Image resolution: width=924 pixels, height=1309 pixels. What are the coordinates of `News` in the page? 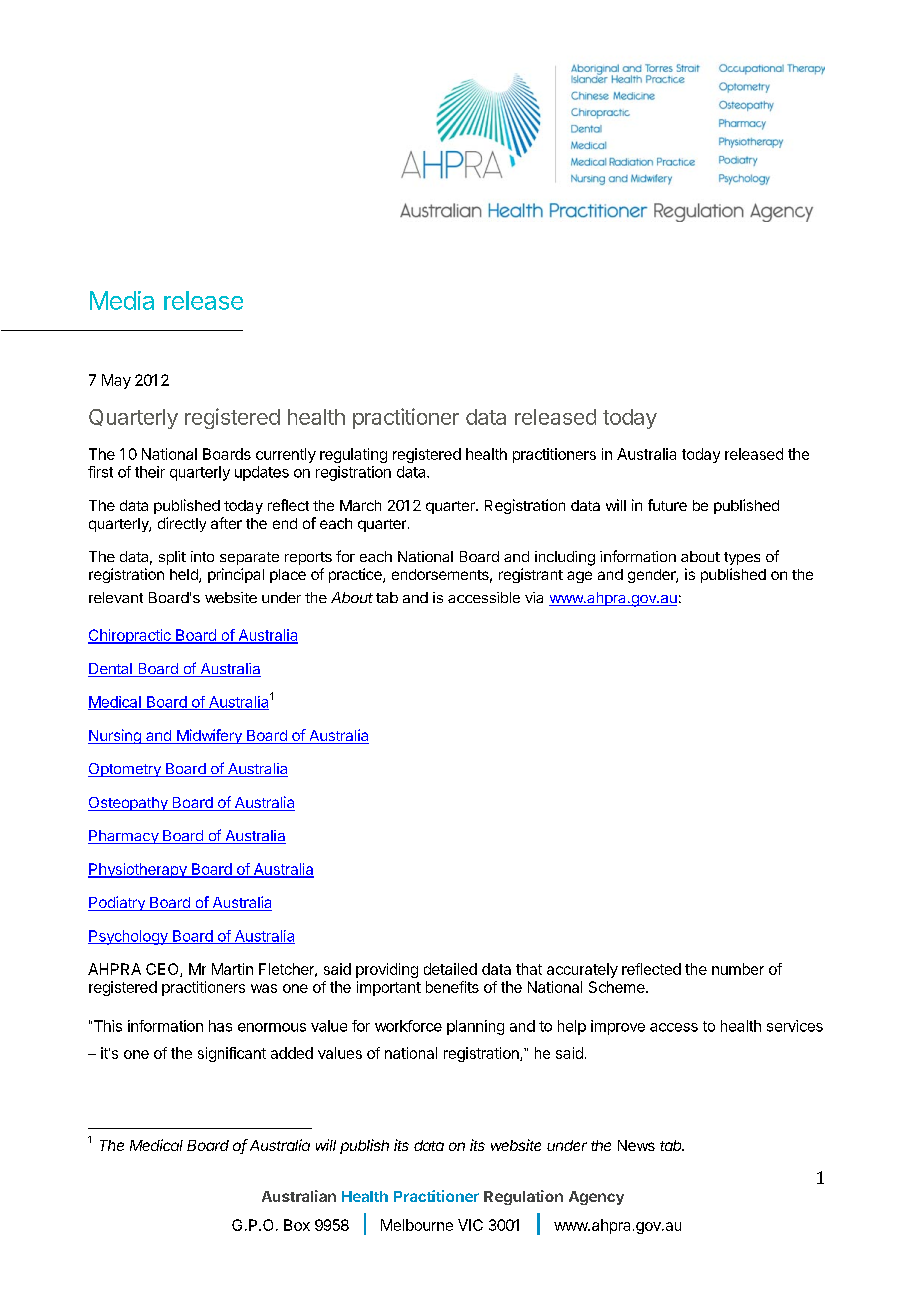 It's located at (636, 1145).
